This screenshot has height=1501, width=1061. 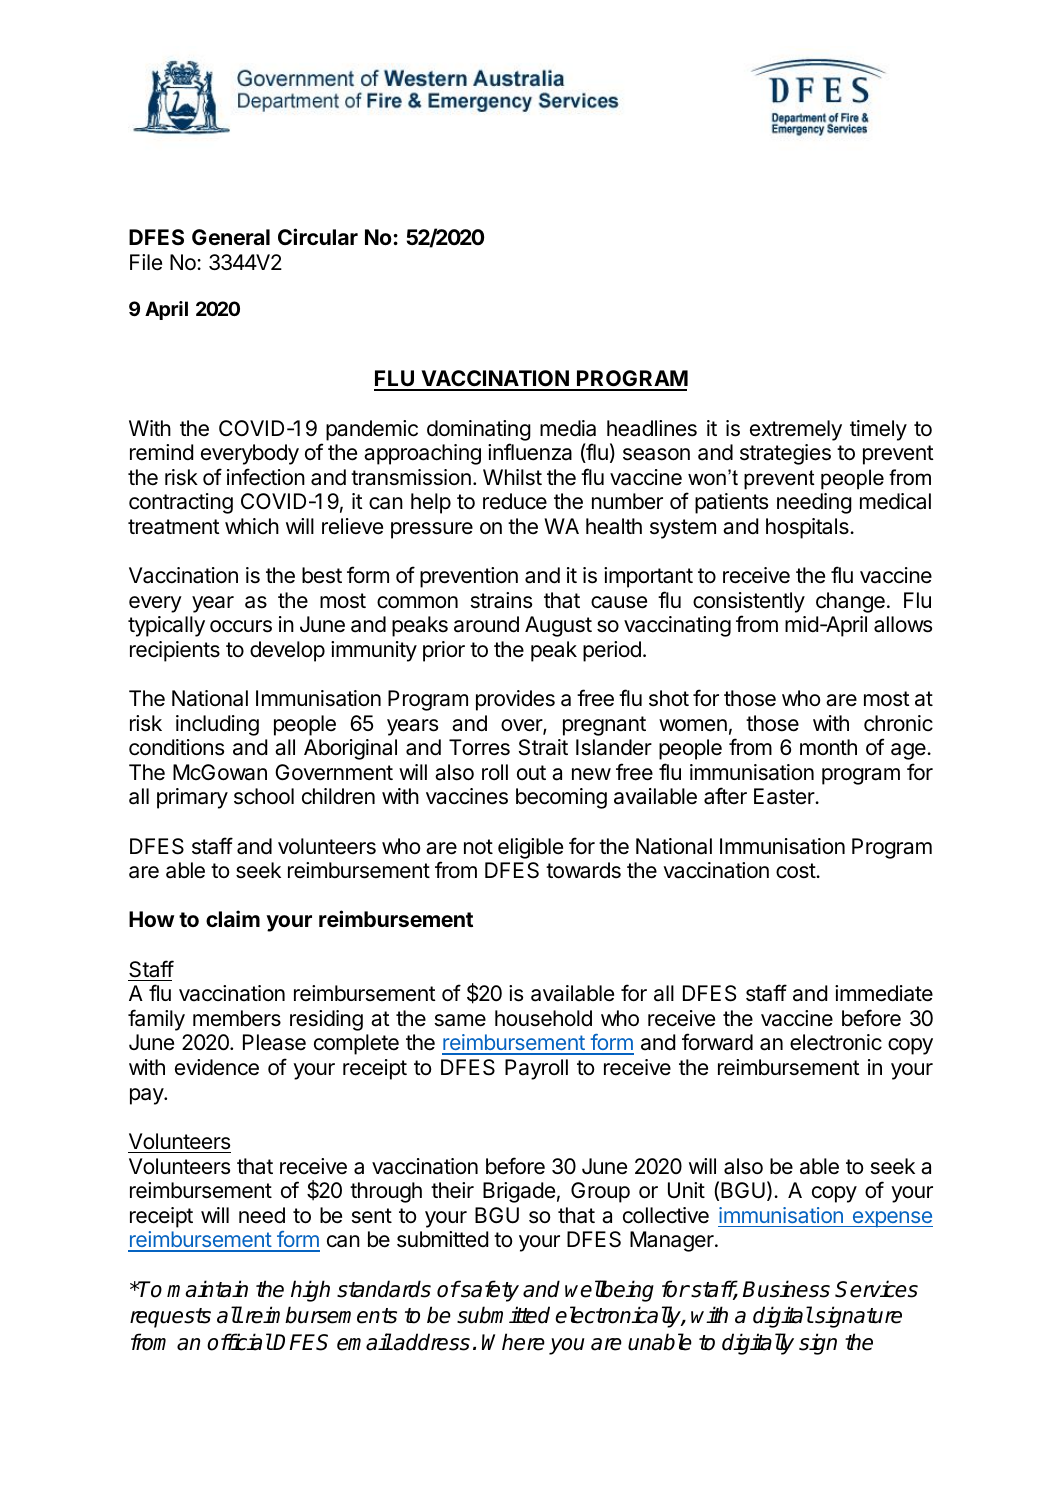 I want to click on evidence, so click(x=217, y=1067).
